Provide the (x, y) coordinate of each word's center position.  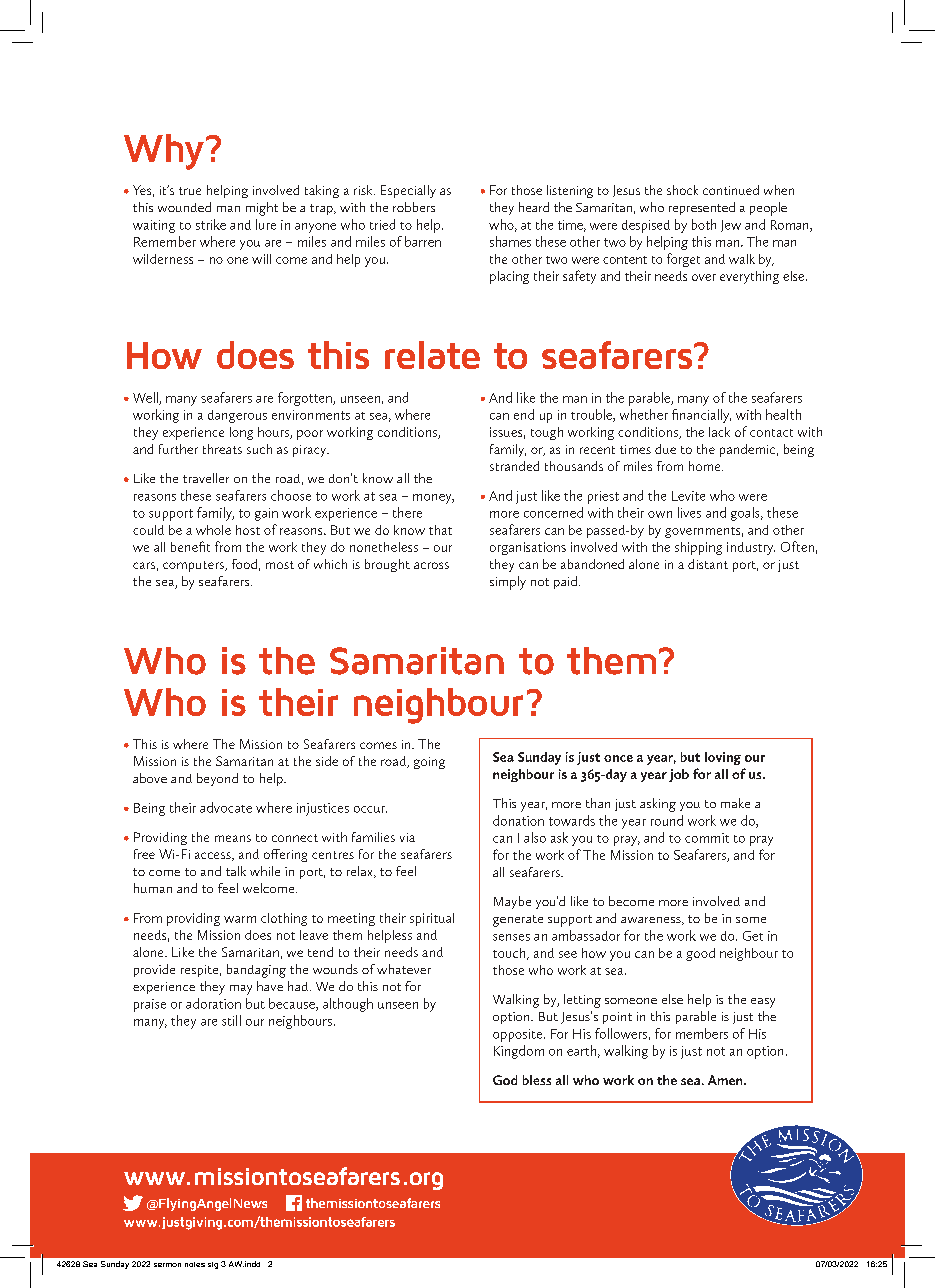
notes (195, 1264)
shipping (698, 548)
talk (236, 871)
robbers (414, 207)
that (440, 530)
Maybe (512, 902)
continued (731, 190)
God (505, 1080)
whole (213, 530)
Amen (726, 1080)
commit (707, 838)
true (190, 191)
